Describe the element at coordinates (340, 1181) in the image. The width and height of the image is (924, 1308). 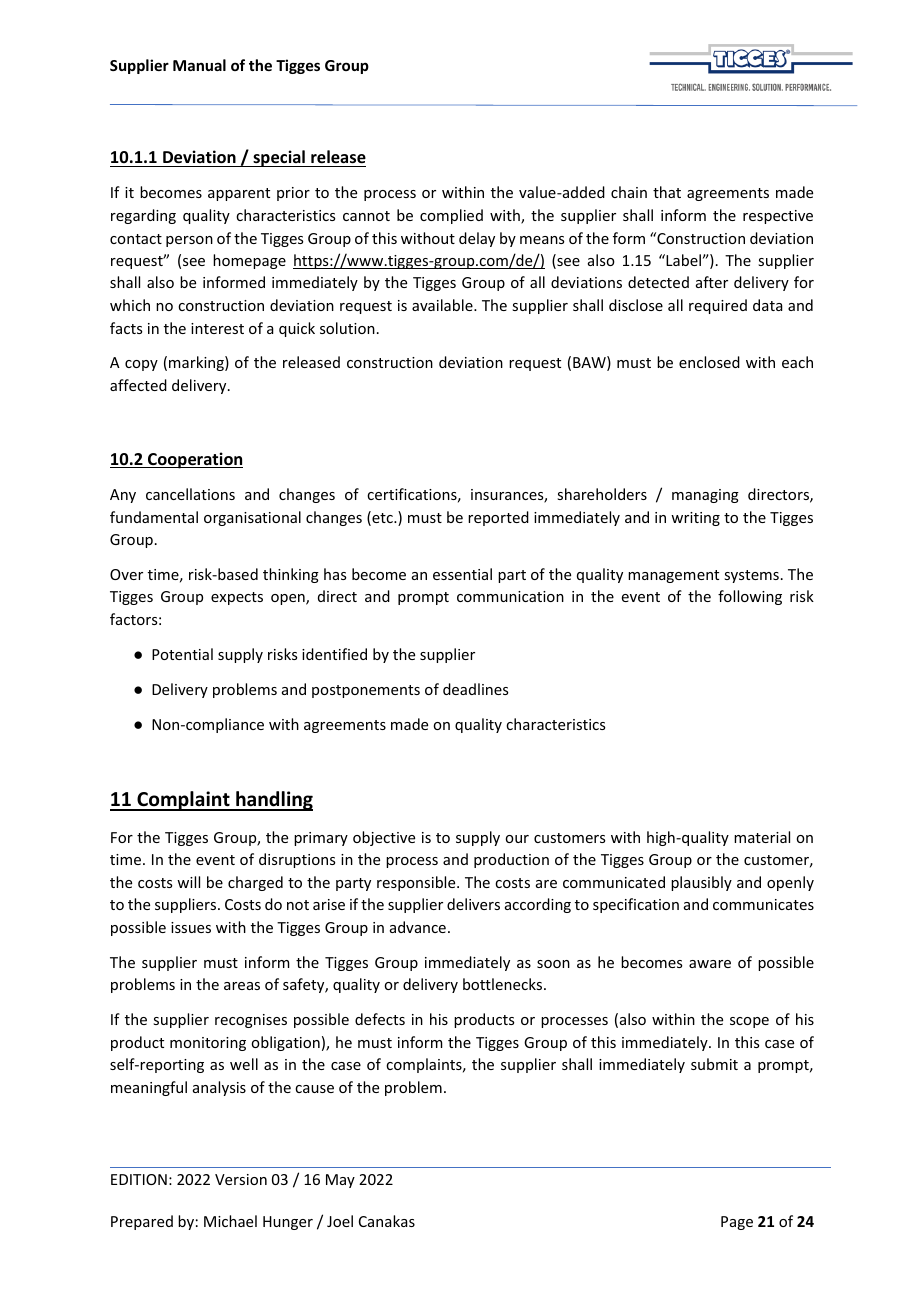
I see `May` at that location.
